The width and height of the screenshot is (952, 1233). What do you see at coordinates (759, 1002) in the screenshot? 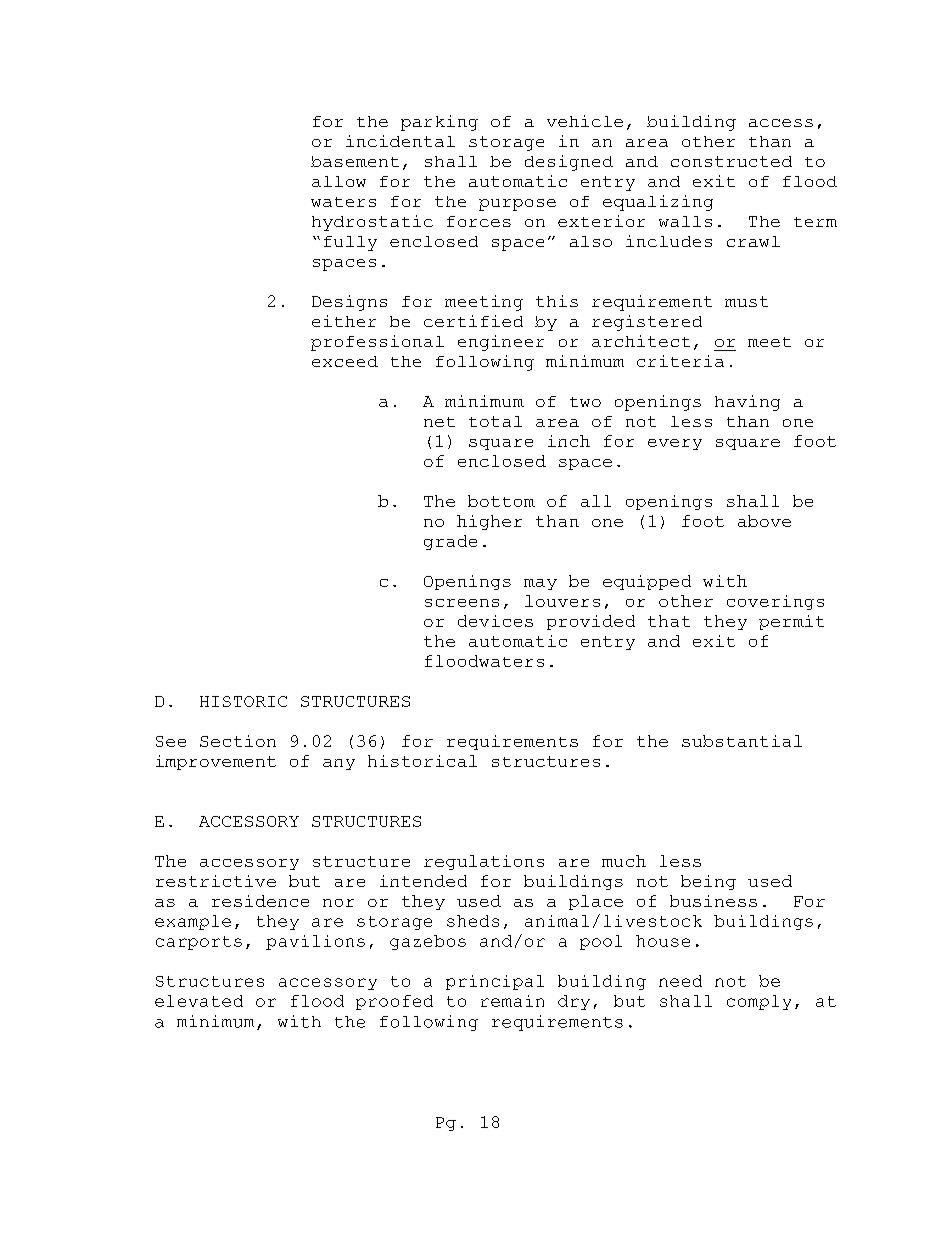
I see `comply` at bounding box center [759, 1002].
